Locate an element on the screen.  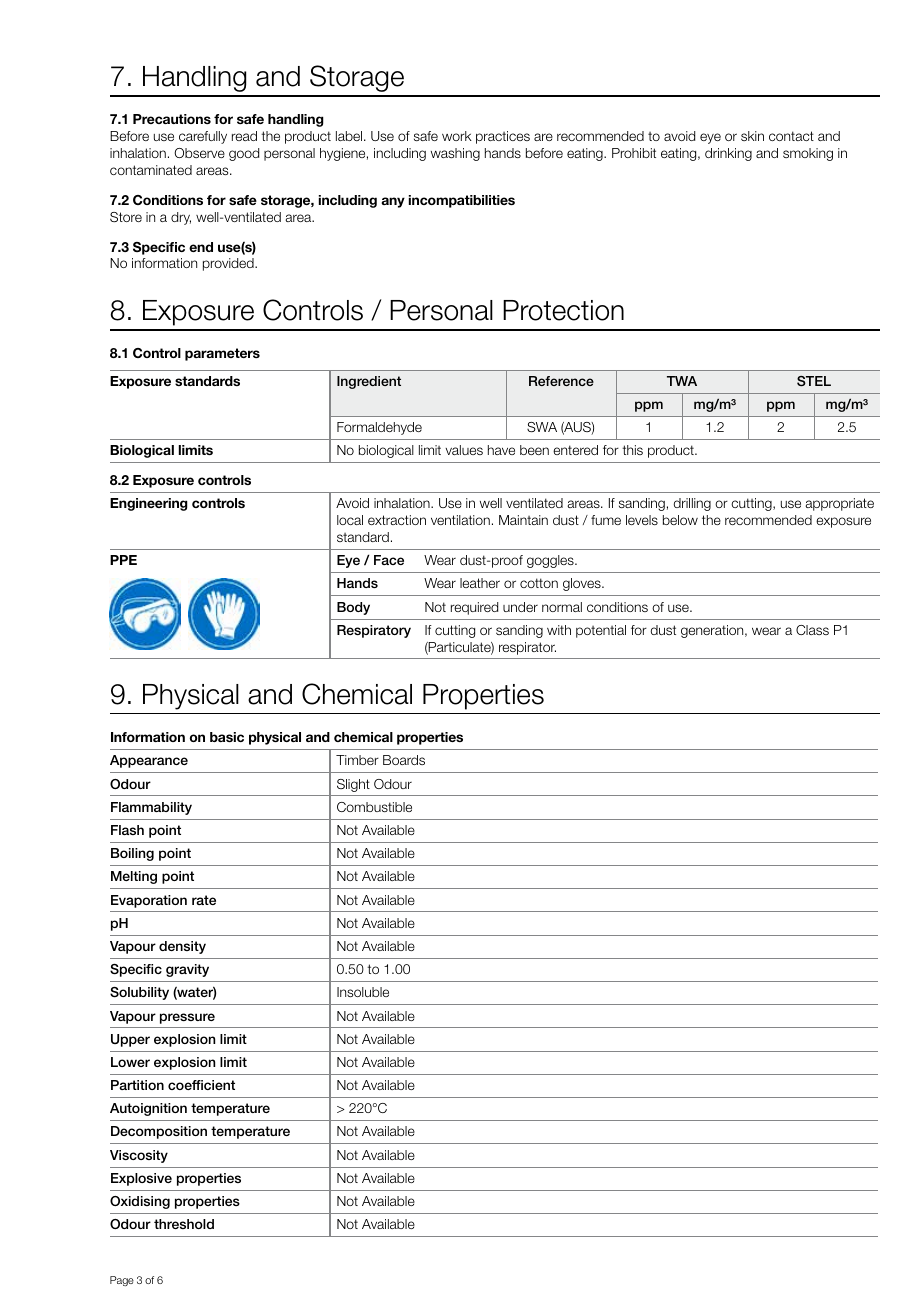
skin is located at coordinates (752, 136).
